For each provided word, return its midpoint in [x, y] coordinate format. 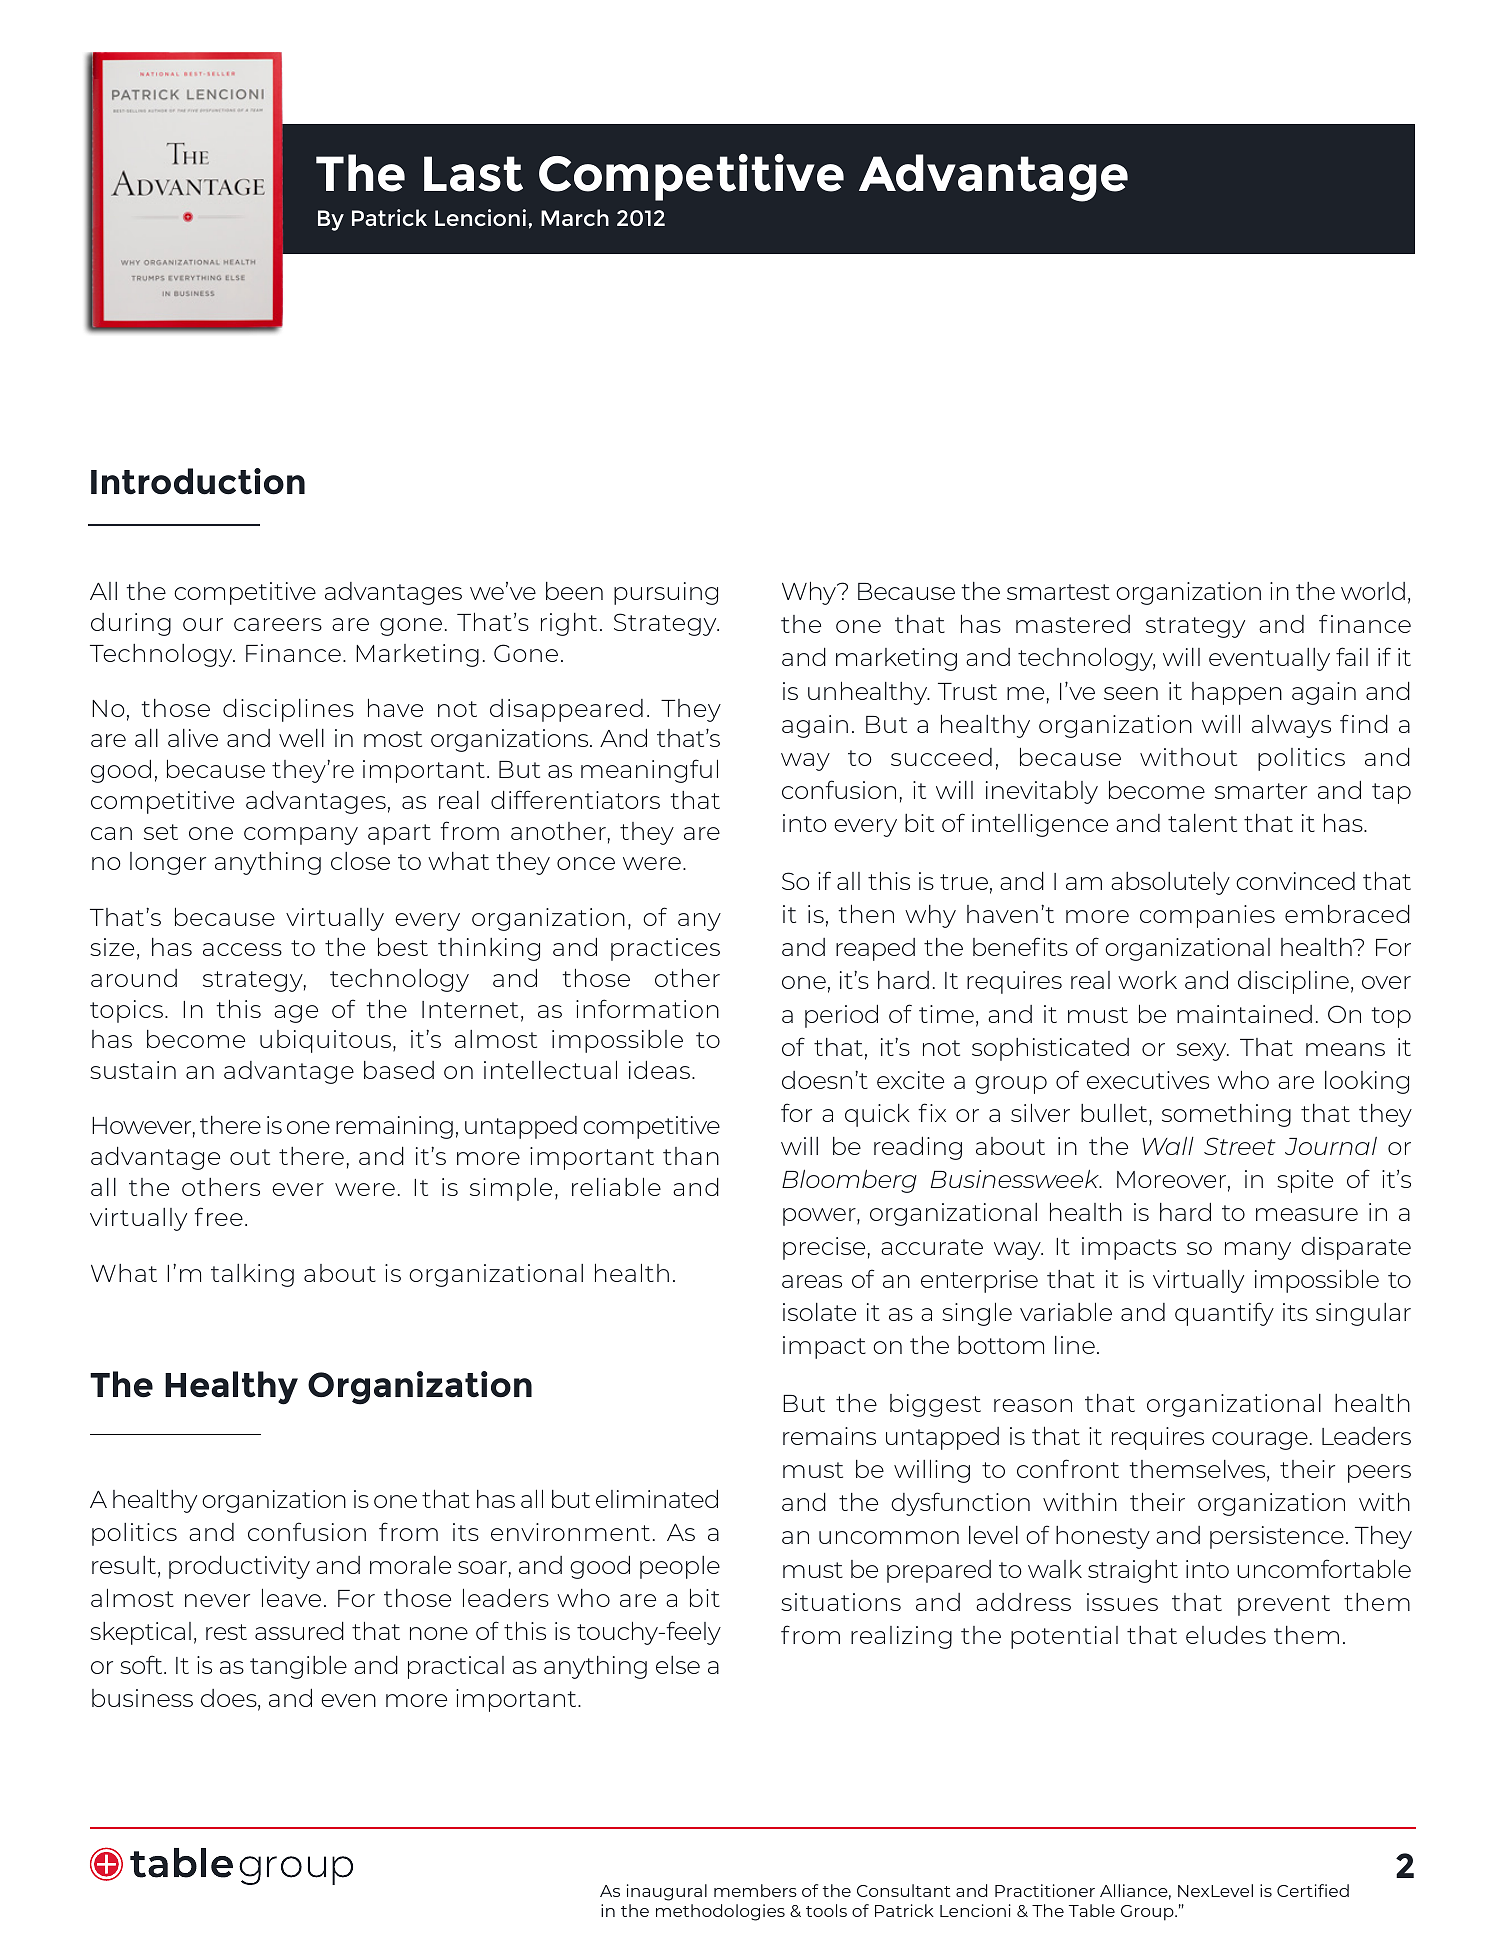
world [1373, 591]
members [755, 1890]
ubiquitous [327, 1041]
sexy [1203, 1052]
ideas [661, 1069]
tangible [298, 1667]
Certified [1313, 1890]
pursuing [666, 593]
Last [473, 174]
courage [1260, 1441]
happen [1237, 693]
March [575, 217]
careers [278, 624]
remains [829, 1436]
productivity [239, 1567]
